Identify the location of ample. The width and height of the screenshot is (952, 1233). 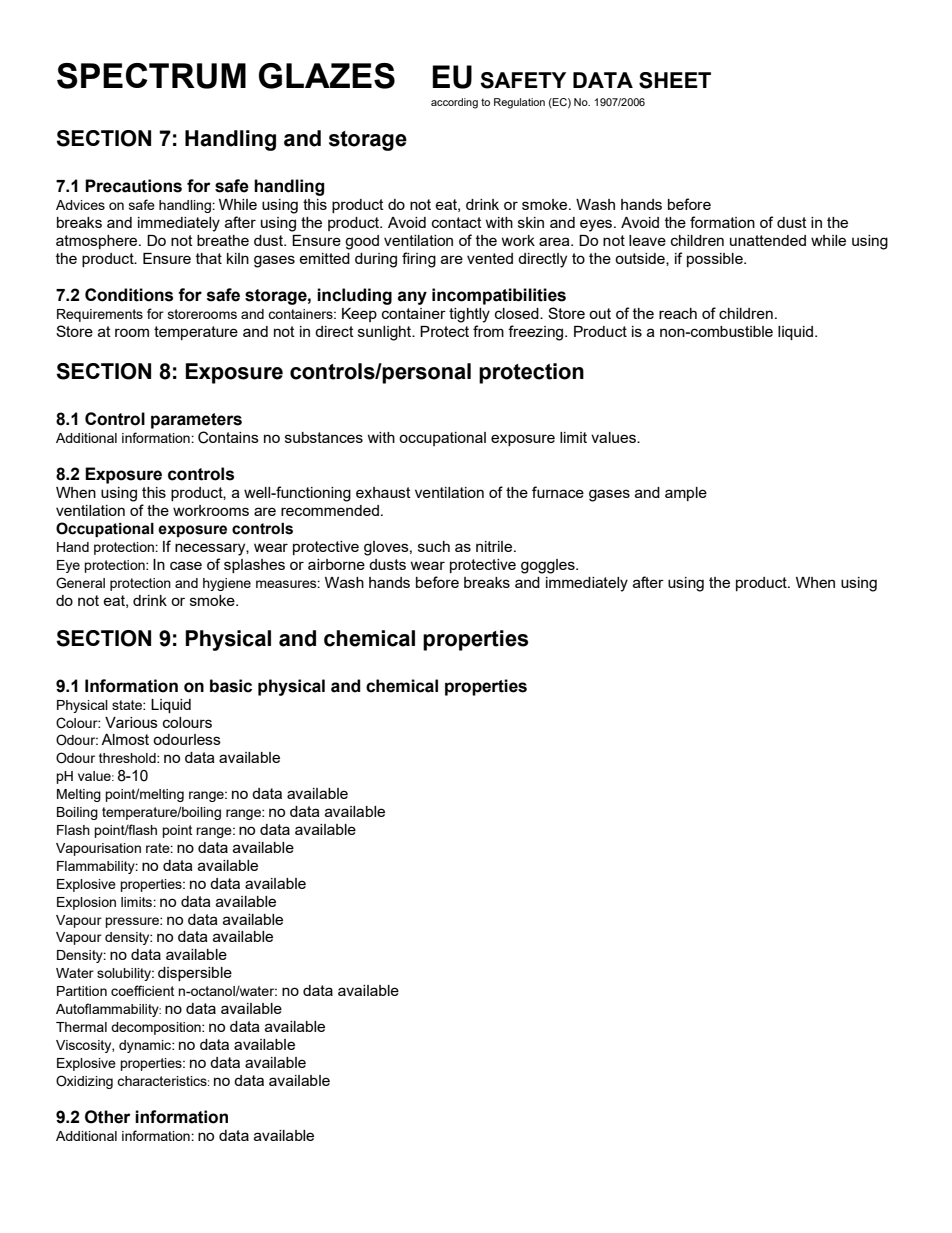
(686, 494).
